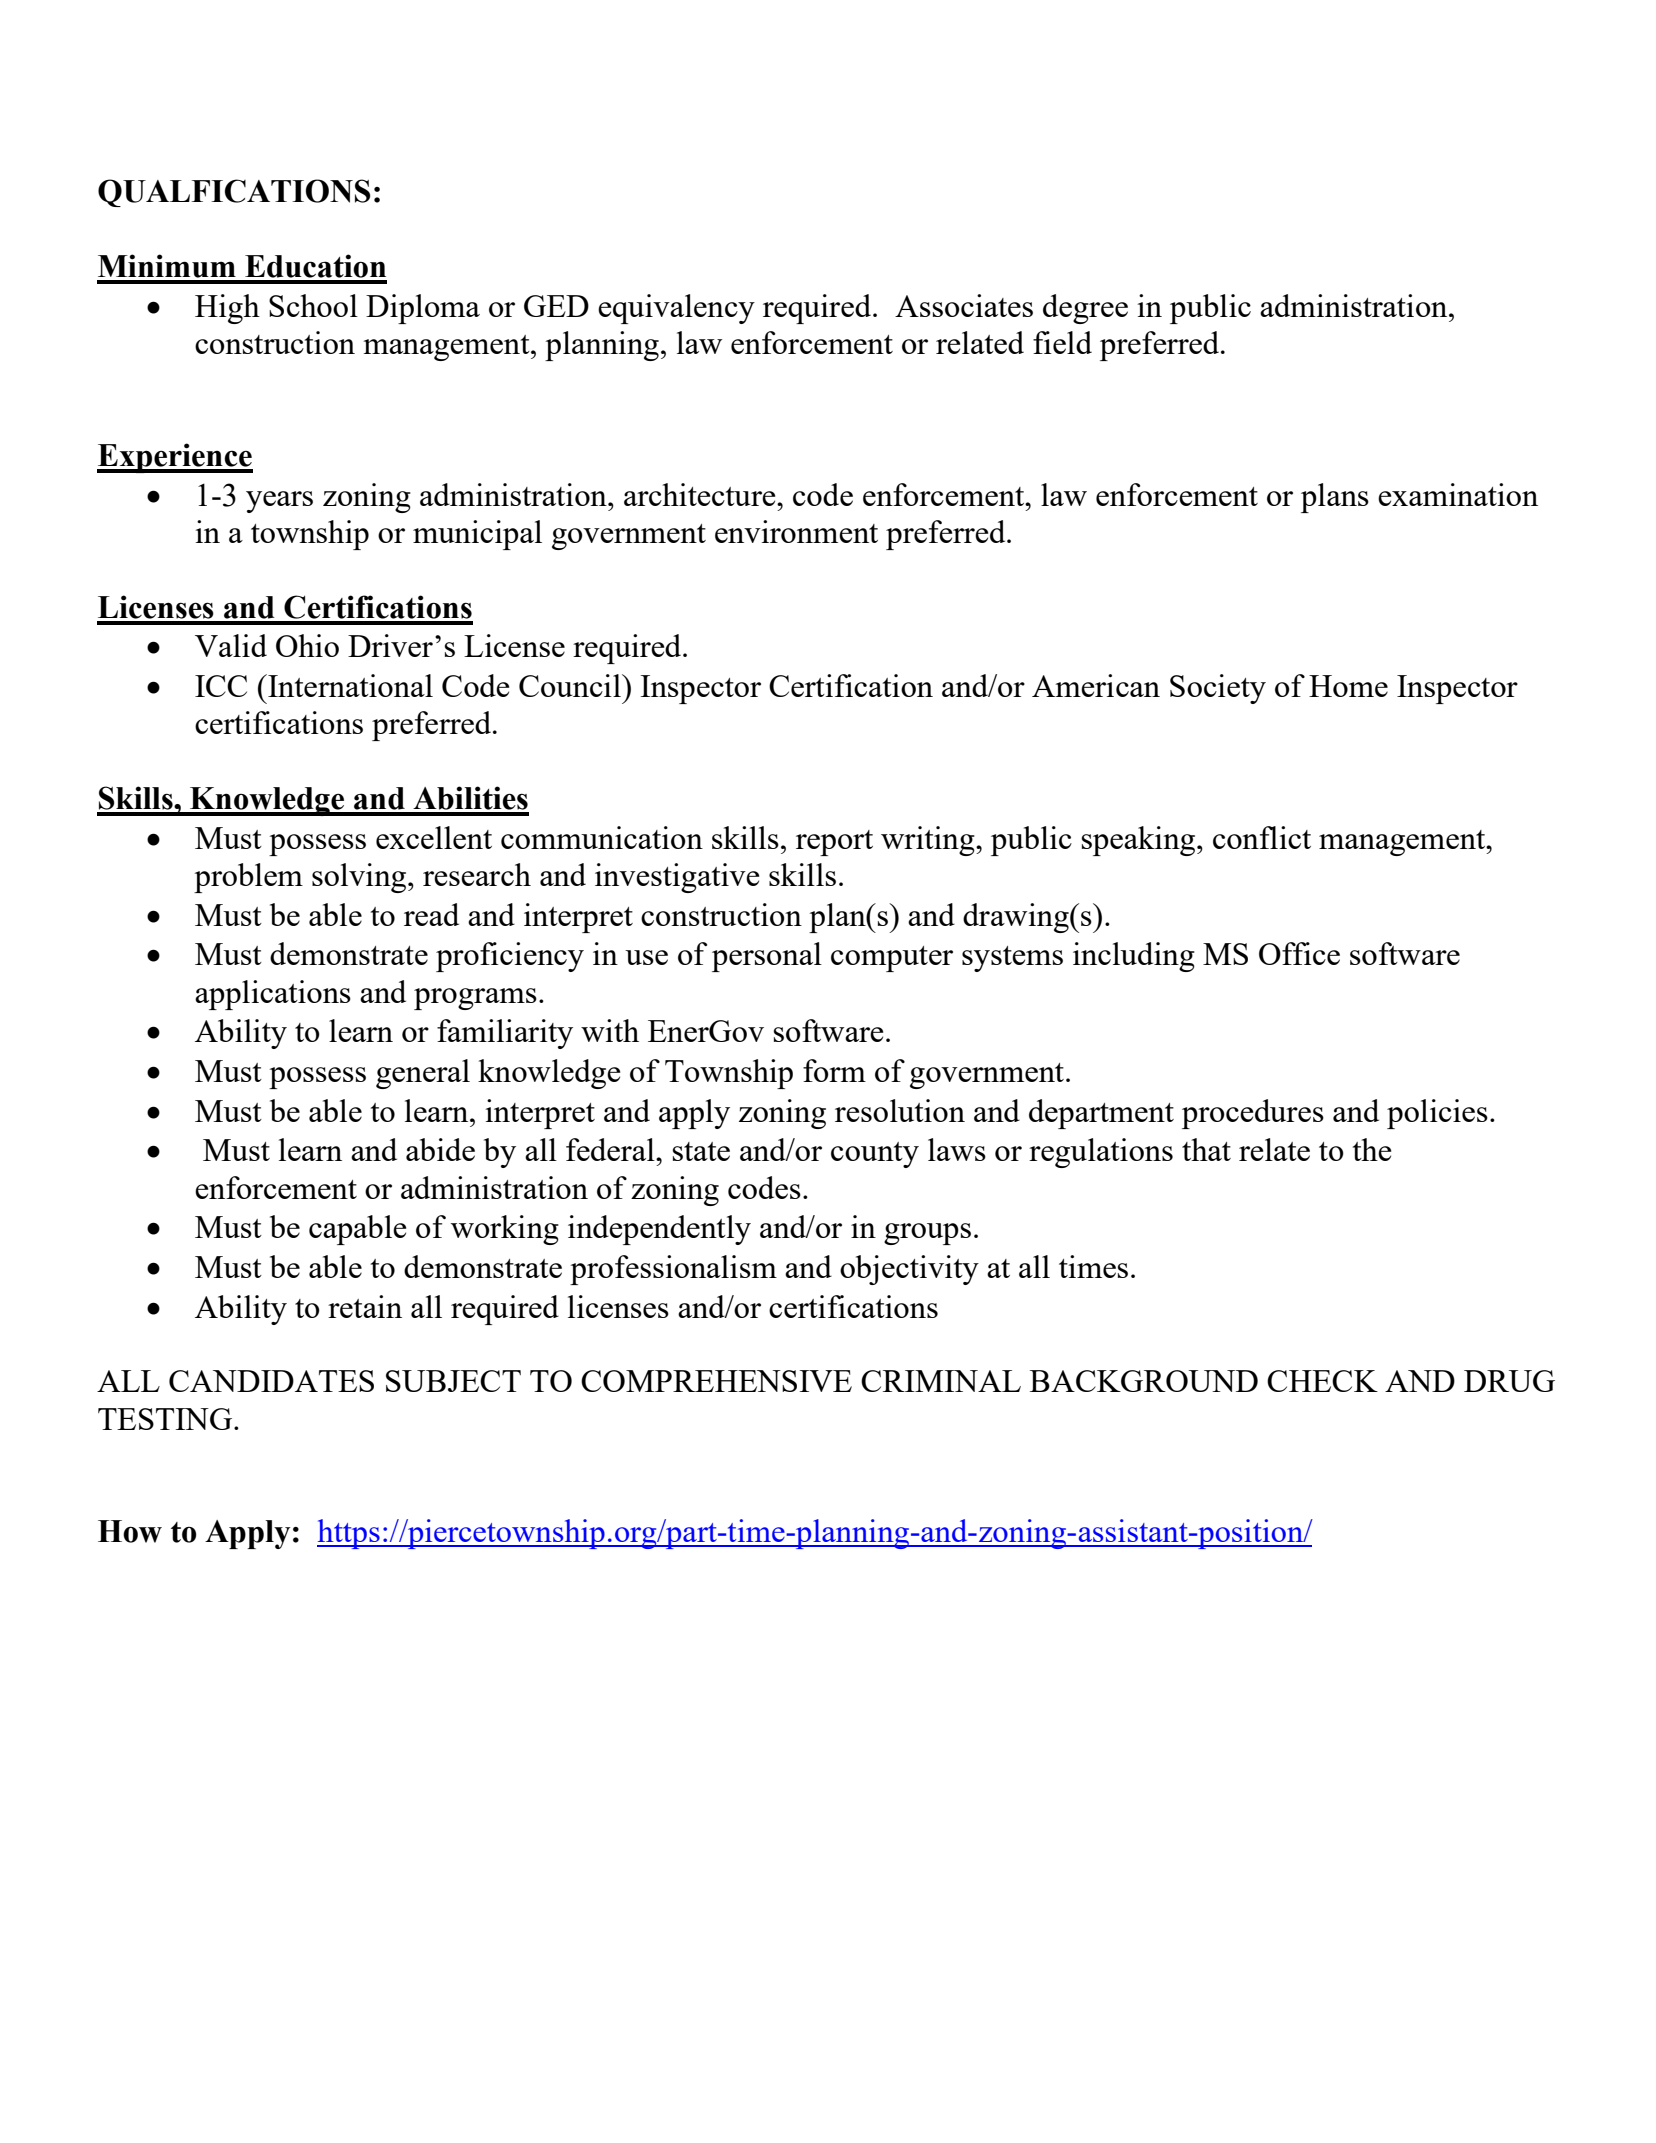  Describe the element at coordinates (248, 878) in the screenshot. I see `problem` at that location.
